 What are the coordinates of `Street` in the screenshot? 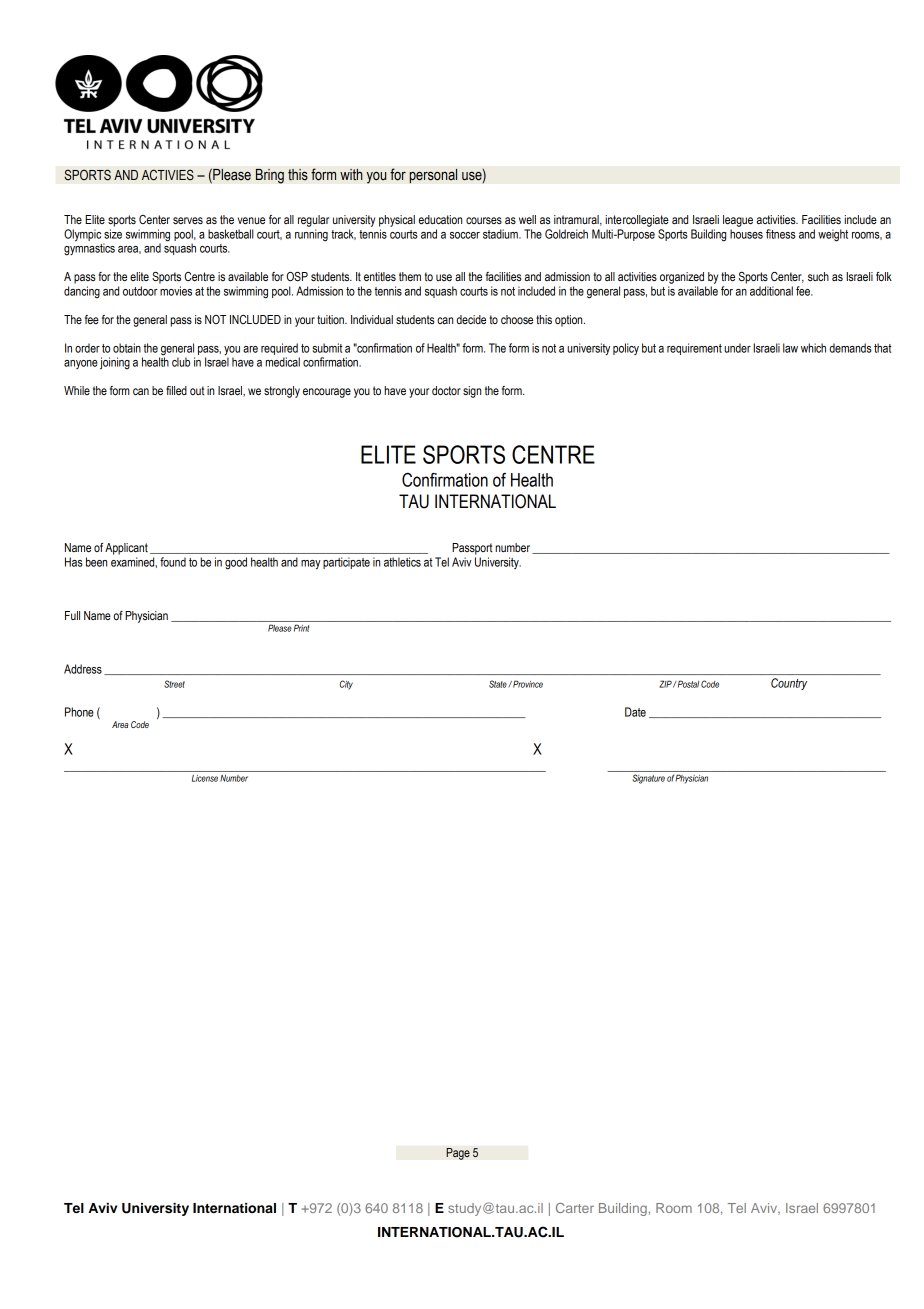 It's located at (174, 684).
